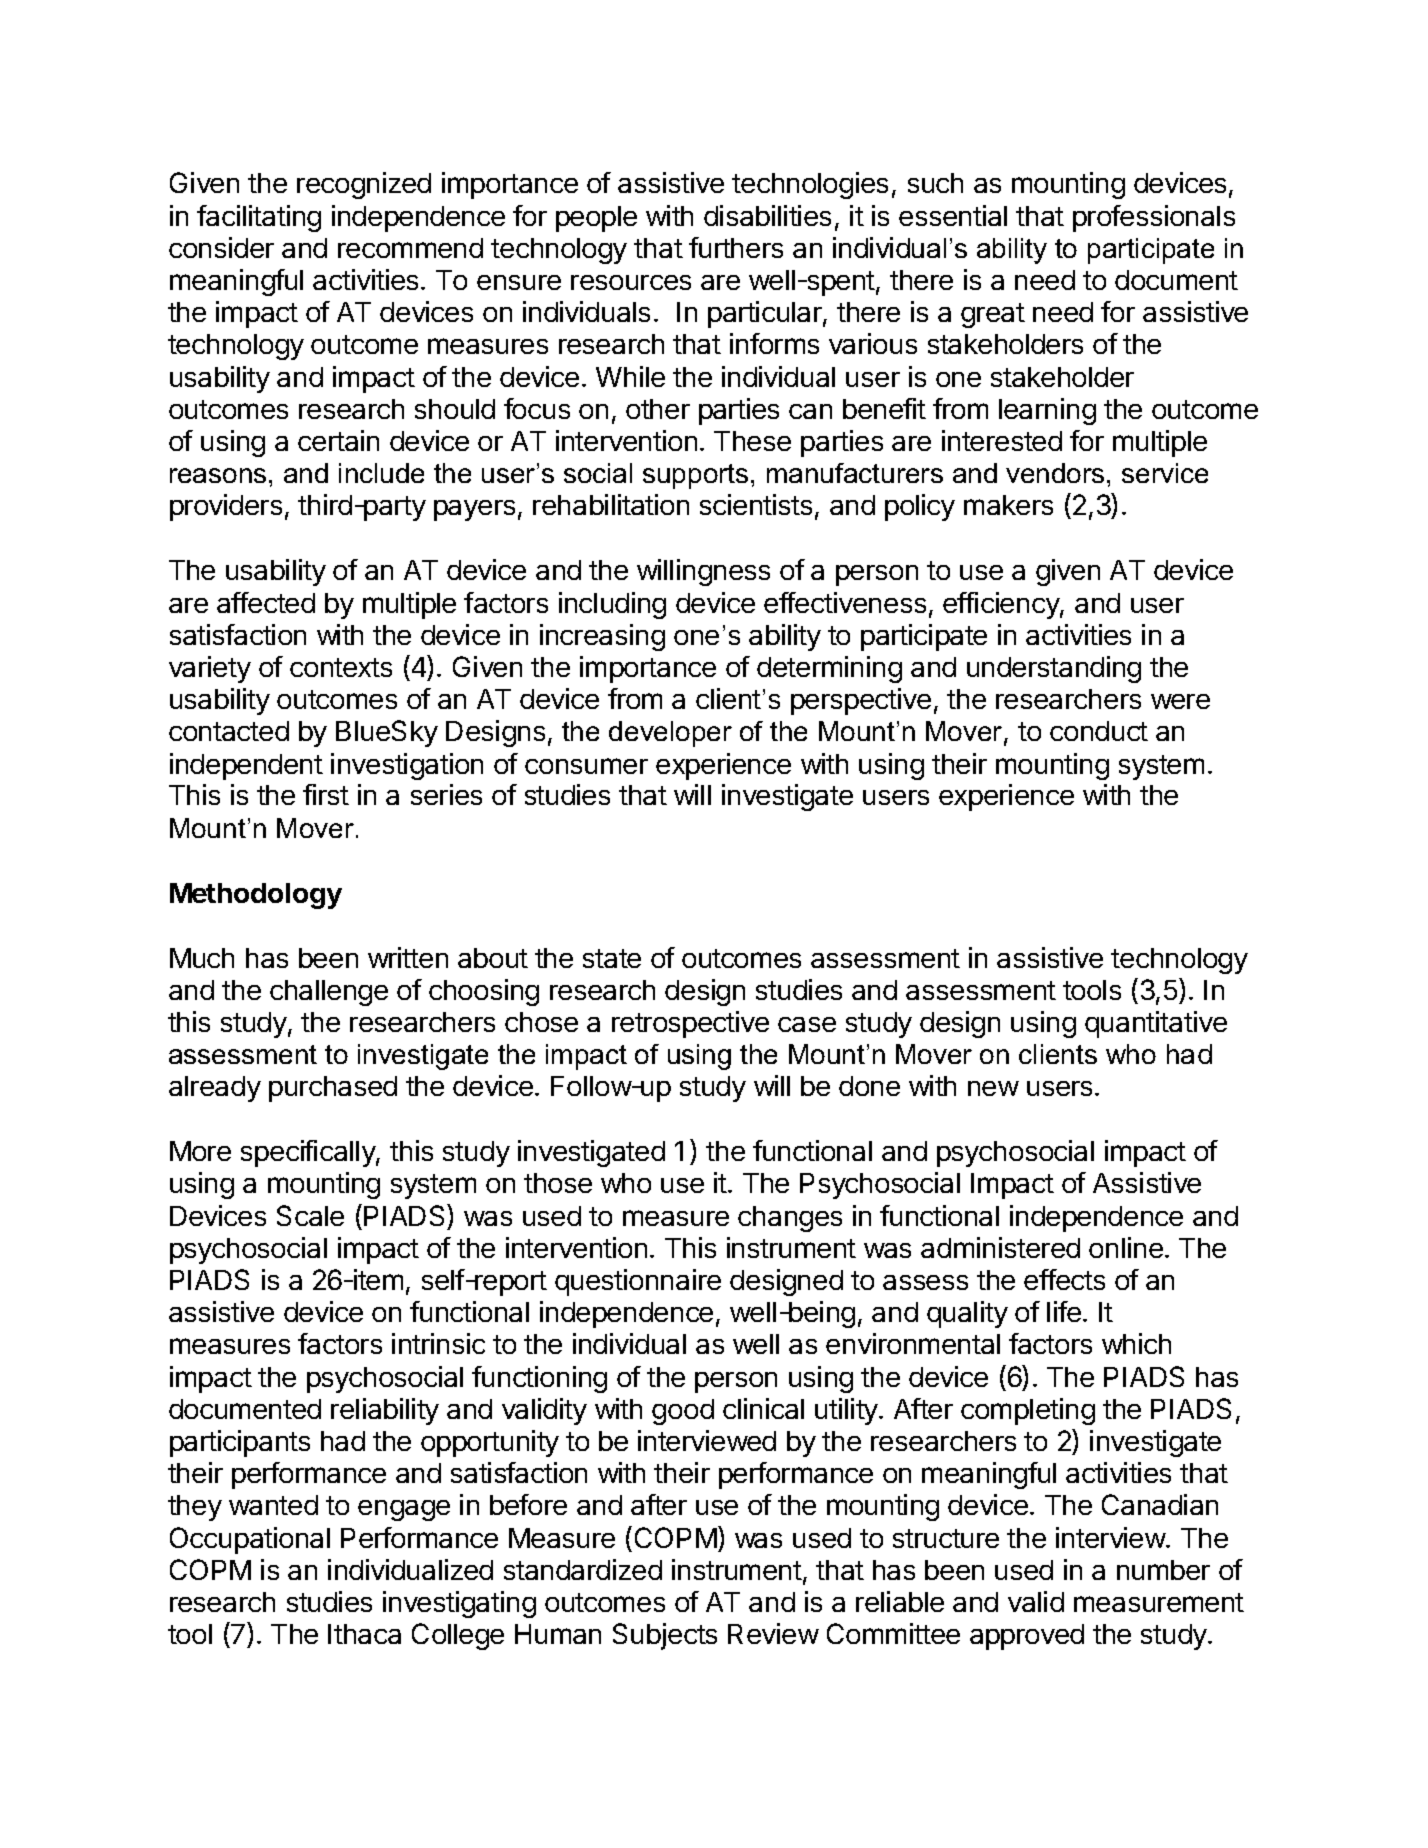 The image size is (1428, 1848). I want to click on those, so click(558, 1183).
